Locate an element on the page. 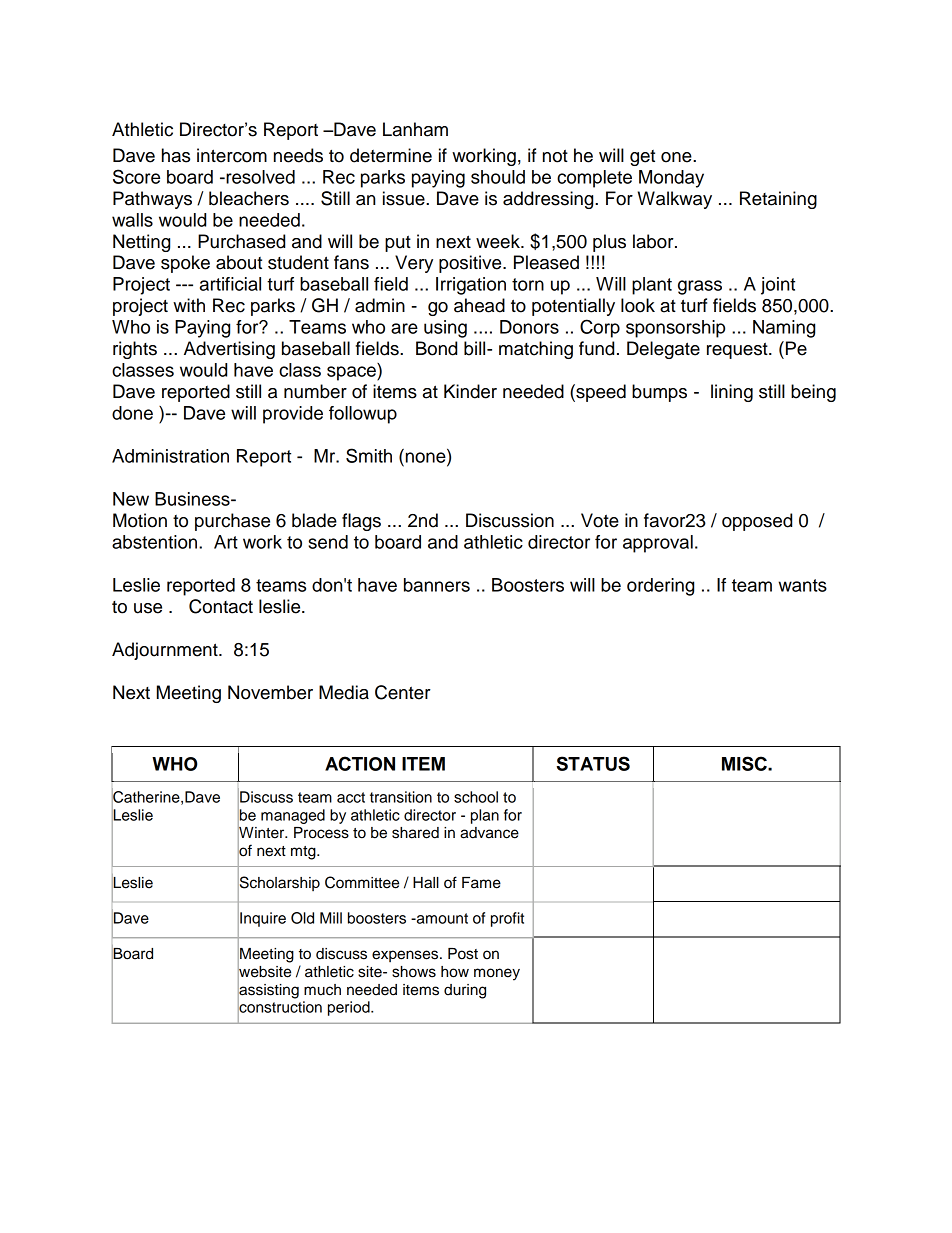 The image size is (952, 1233). should is located at coordinates (498, 177).
